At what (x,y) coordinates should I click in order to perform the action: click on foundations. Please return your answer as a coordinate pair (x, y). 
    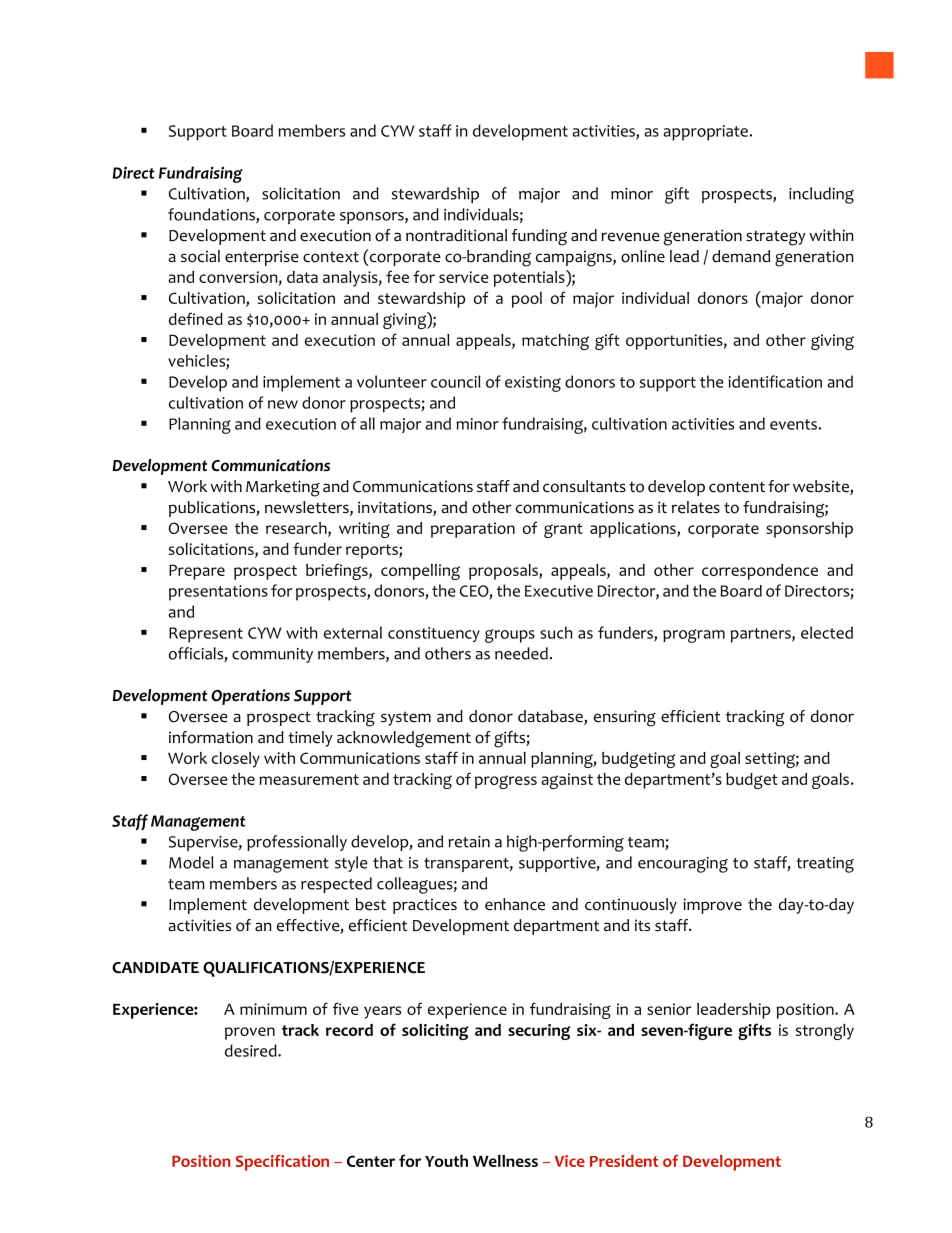
    Looking at the image, I should click on (212, 215).
